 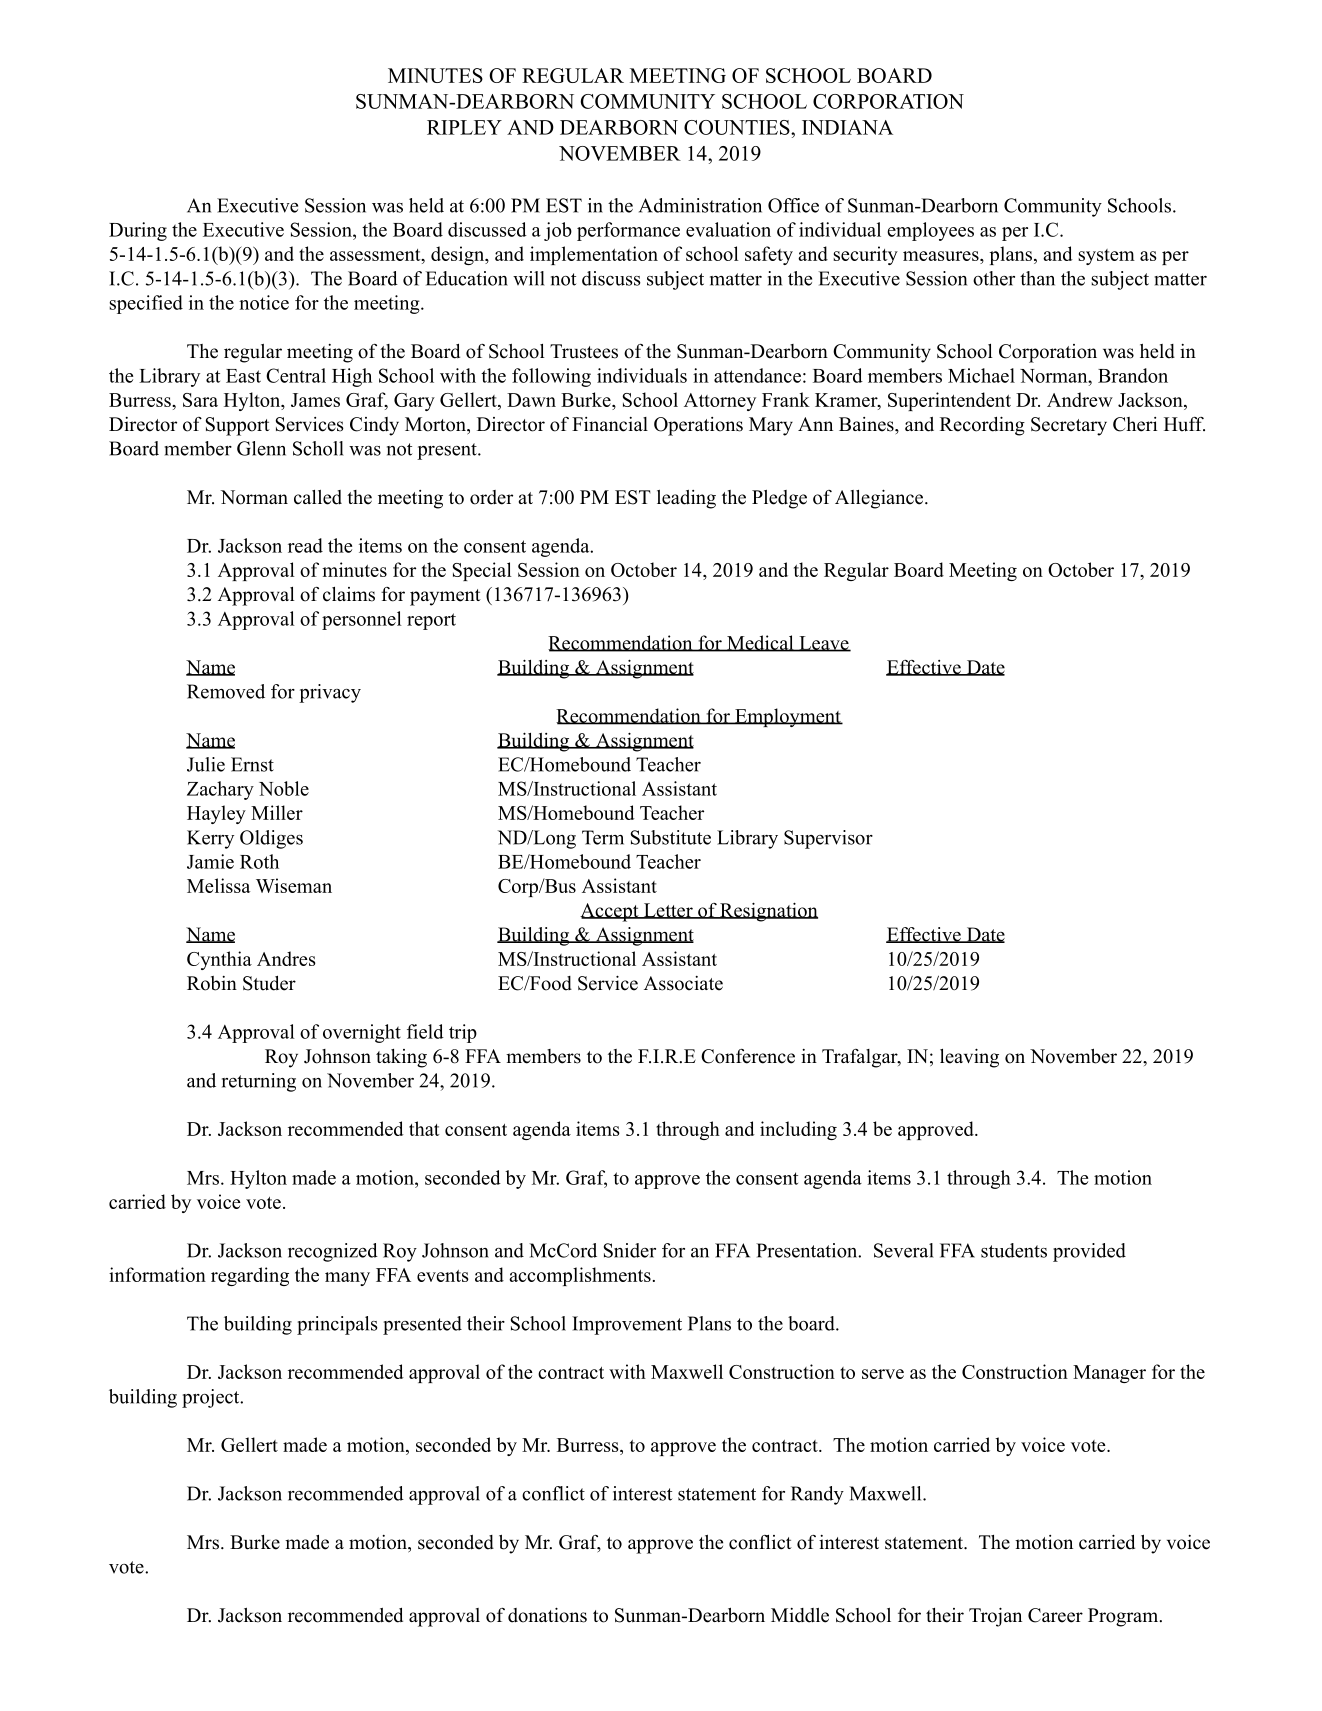 I want to click on Roth, so click(x=259, y=861).
